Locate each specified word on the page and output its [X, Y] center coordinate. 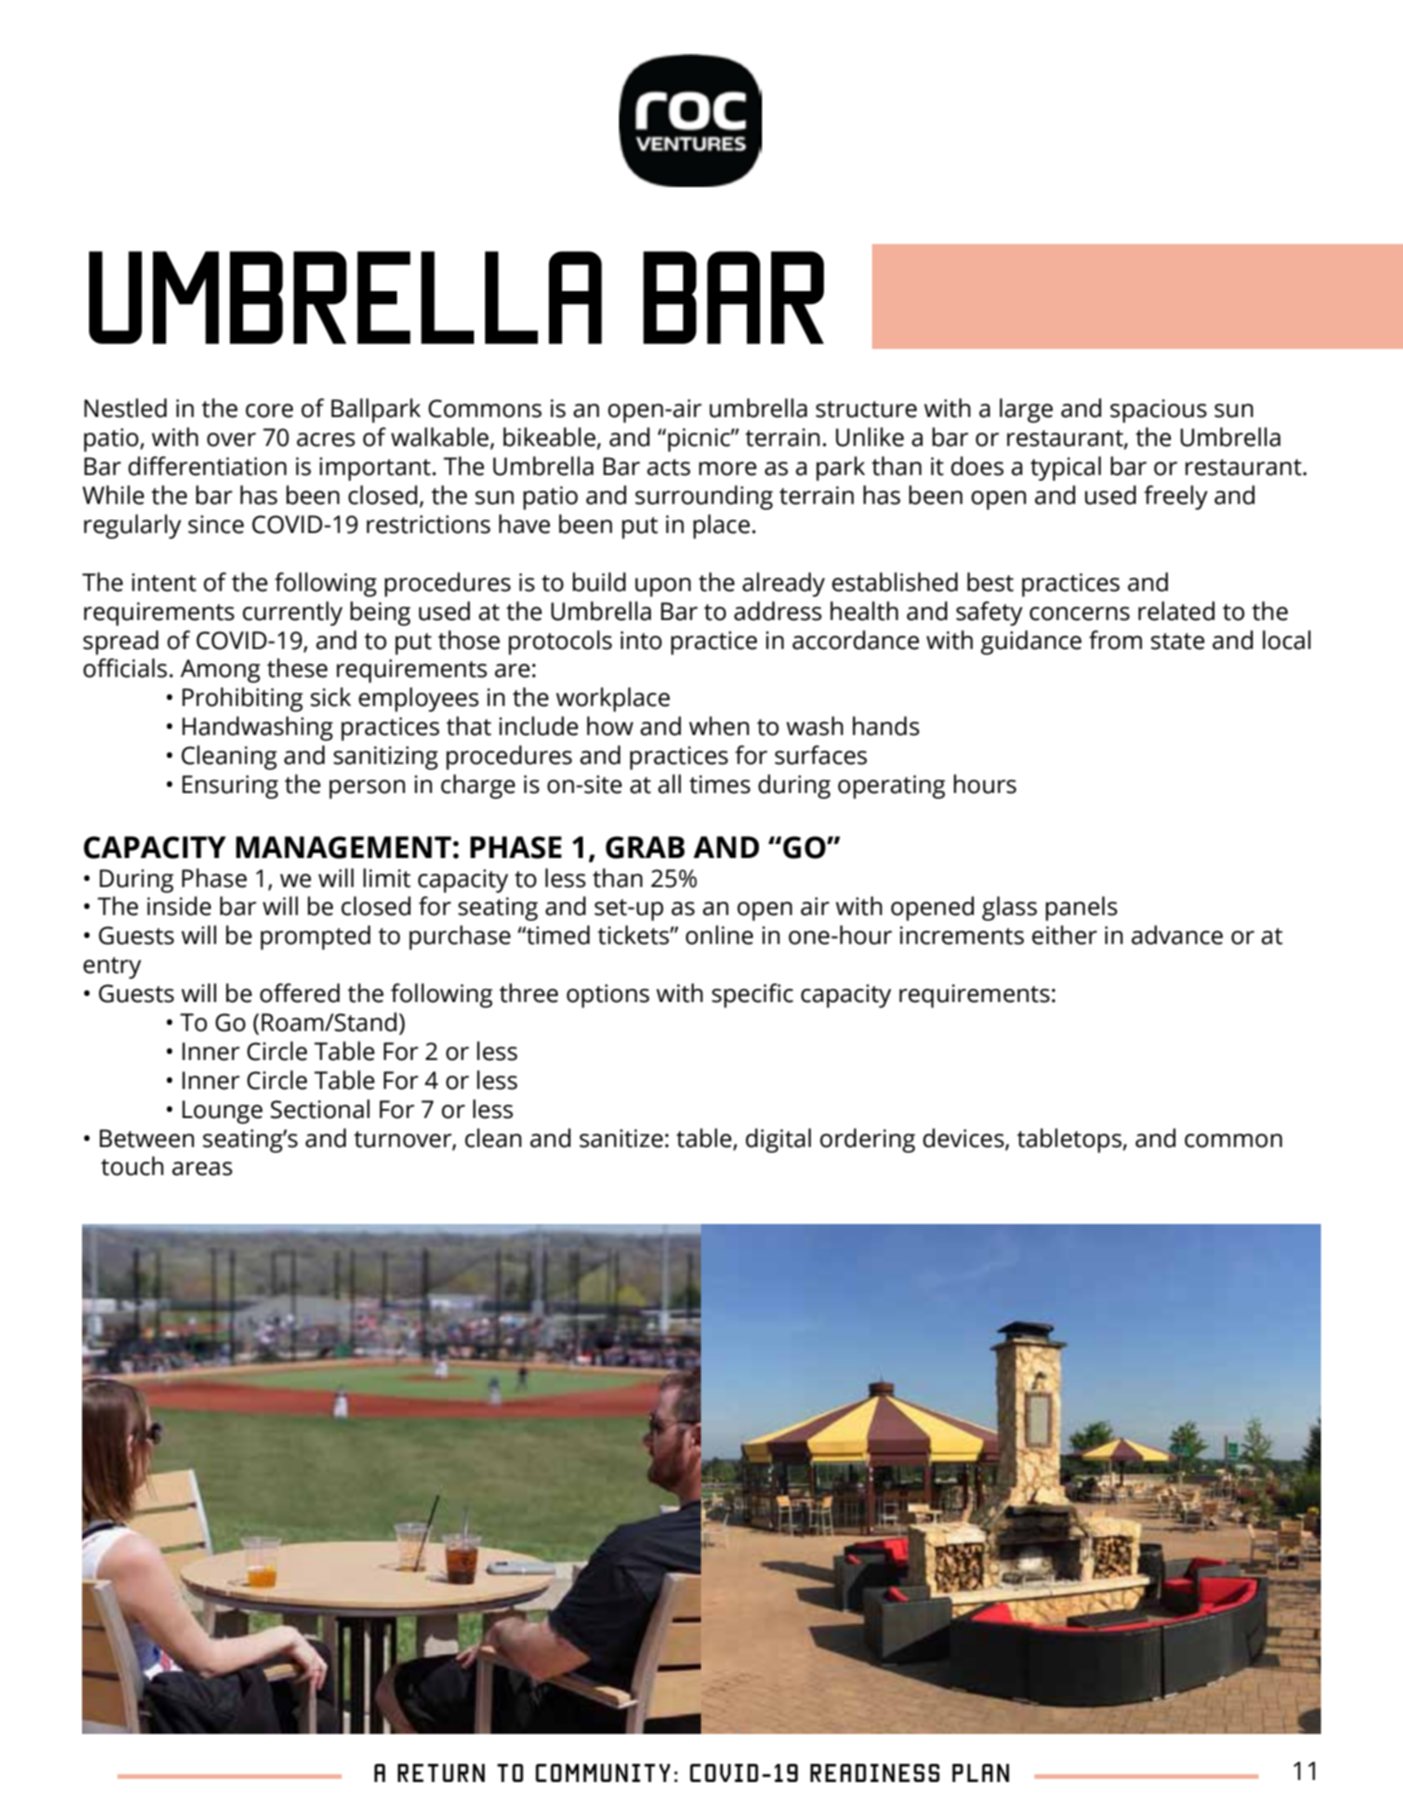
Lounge [222, 1112]
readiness [875, 1773]
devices [964, 1138]
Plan [980, 1773]
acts [668, 467]
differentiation [207, 466]
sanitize [621, 1138]
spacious [1158, 411]
